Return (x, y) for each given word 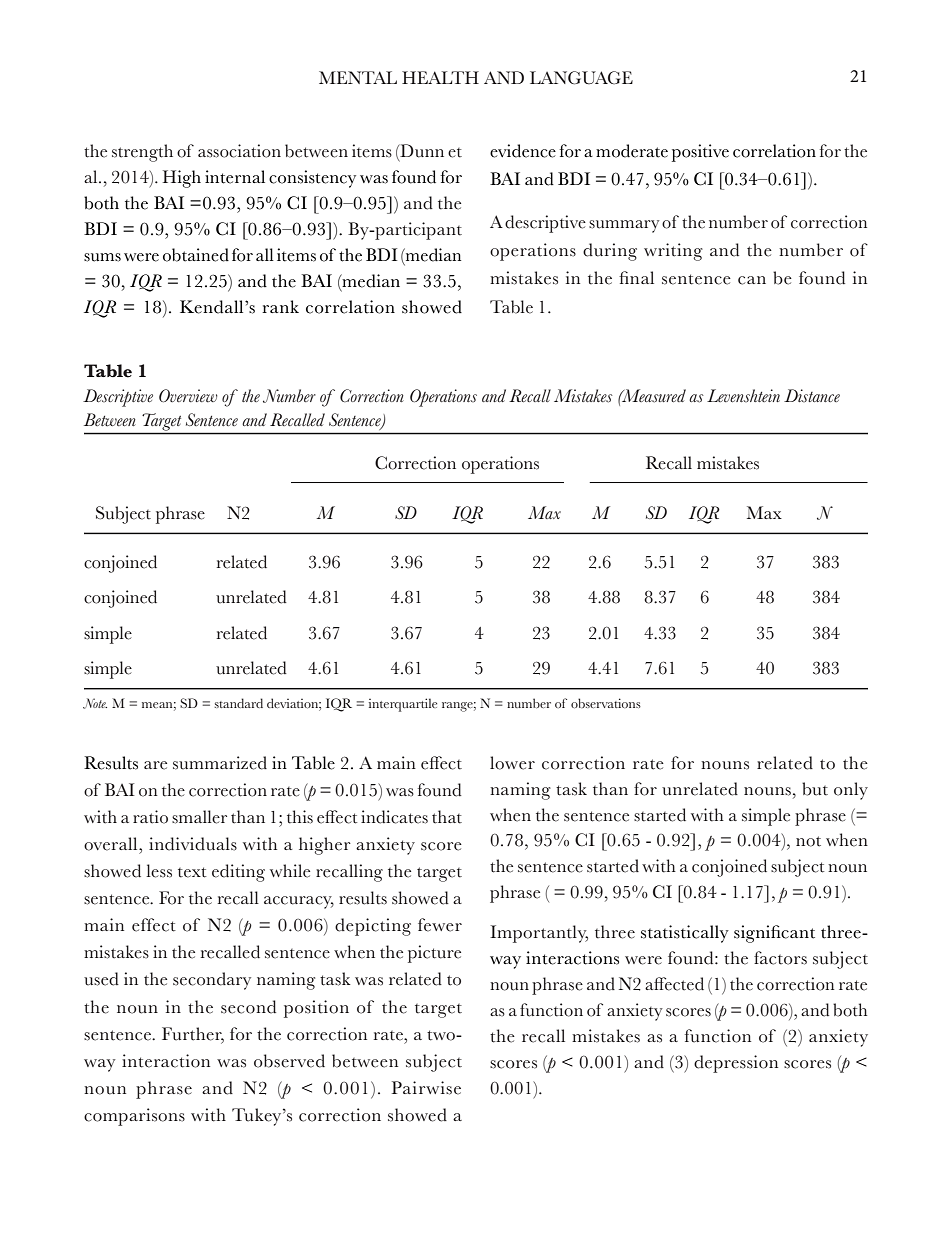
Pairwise (426, 1088)
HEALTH (440, 77)
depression (736, 1064)
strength (142, 153)
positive (700, 153)
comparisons (134, 1117)
